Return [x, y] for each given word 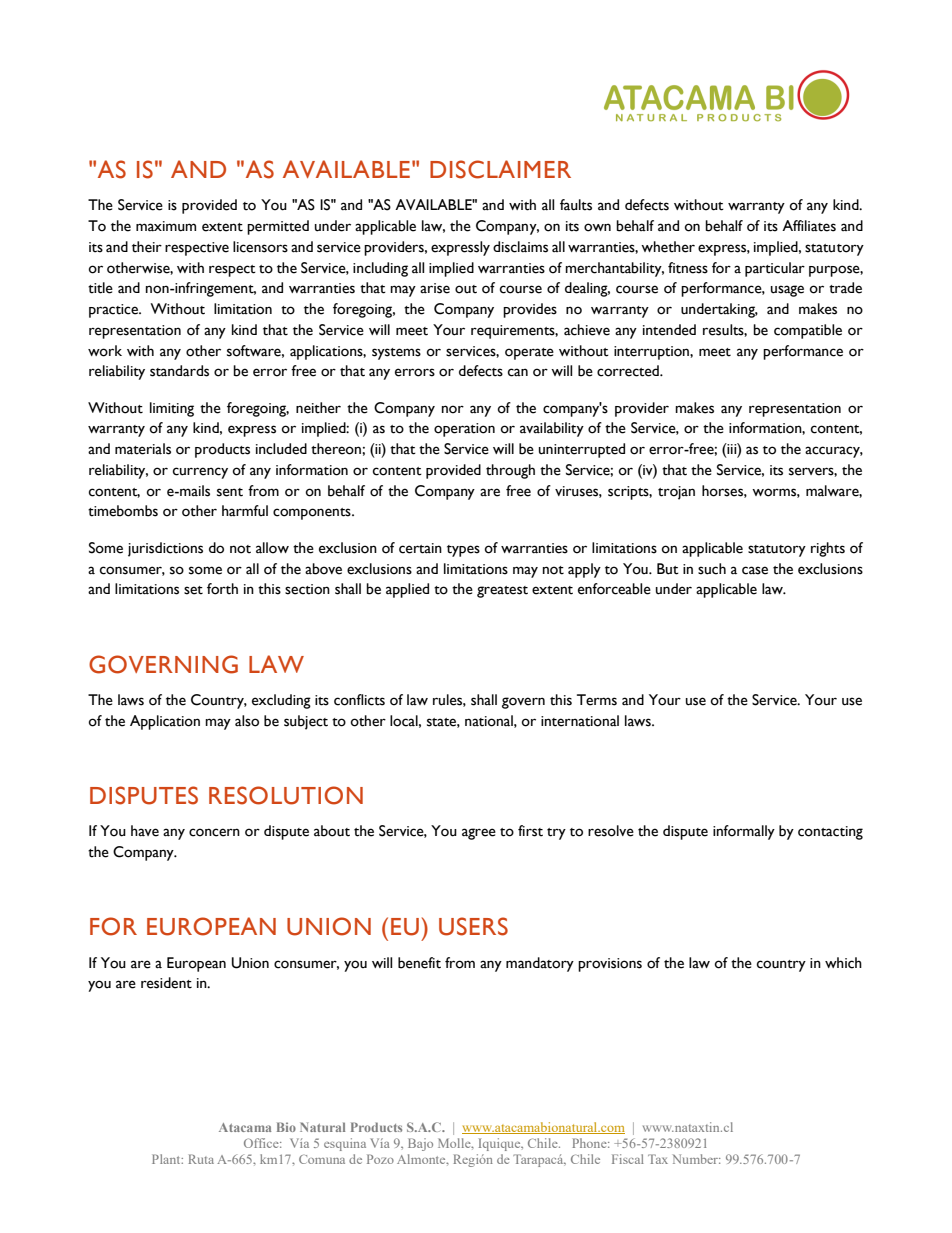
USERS [473, 926]
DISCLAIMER [500, 169]
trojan [676, 493]
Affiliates [809, 226]
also [247, 721]
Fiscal [628, 1159]
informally [744, 832]
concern [214, 832]
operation [464, 430]
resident [166, 983]
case [755, 570]
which [843, 963]
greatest [502, 592]
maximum [166, 226]
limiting [172, 409]
